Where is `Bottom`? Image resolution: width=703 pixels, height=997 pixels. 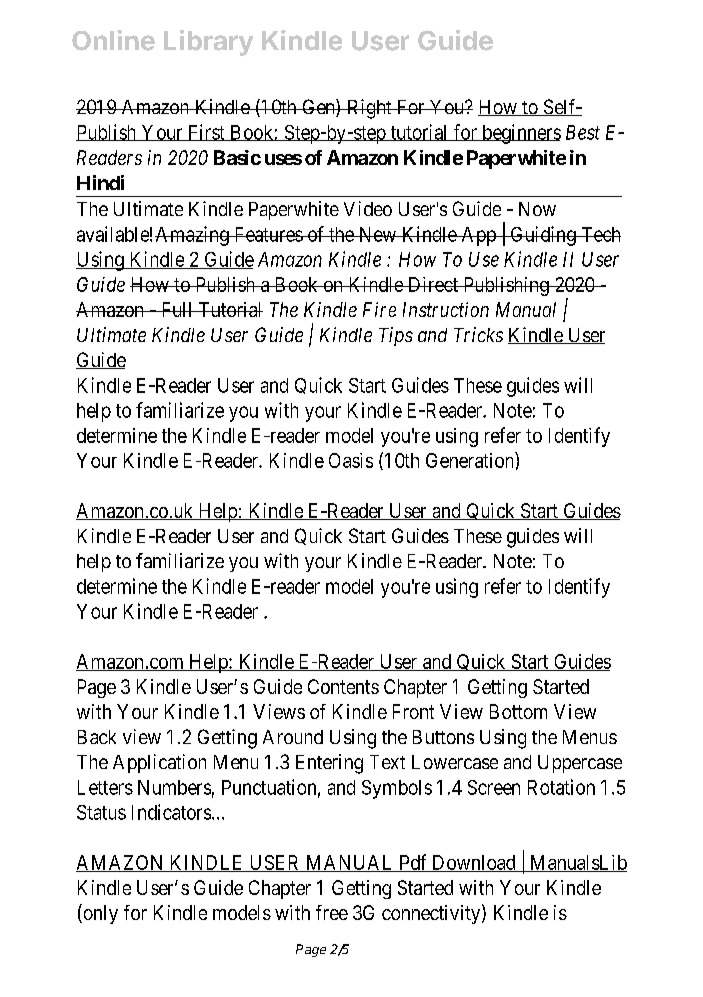 Bottom is located at coordinates (518, 711).
